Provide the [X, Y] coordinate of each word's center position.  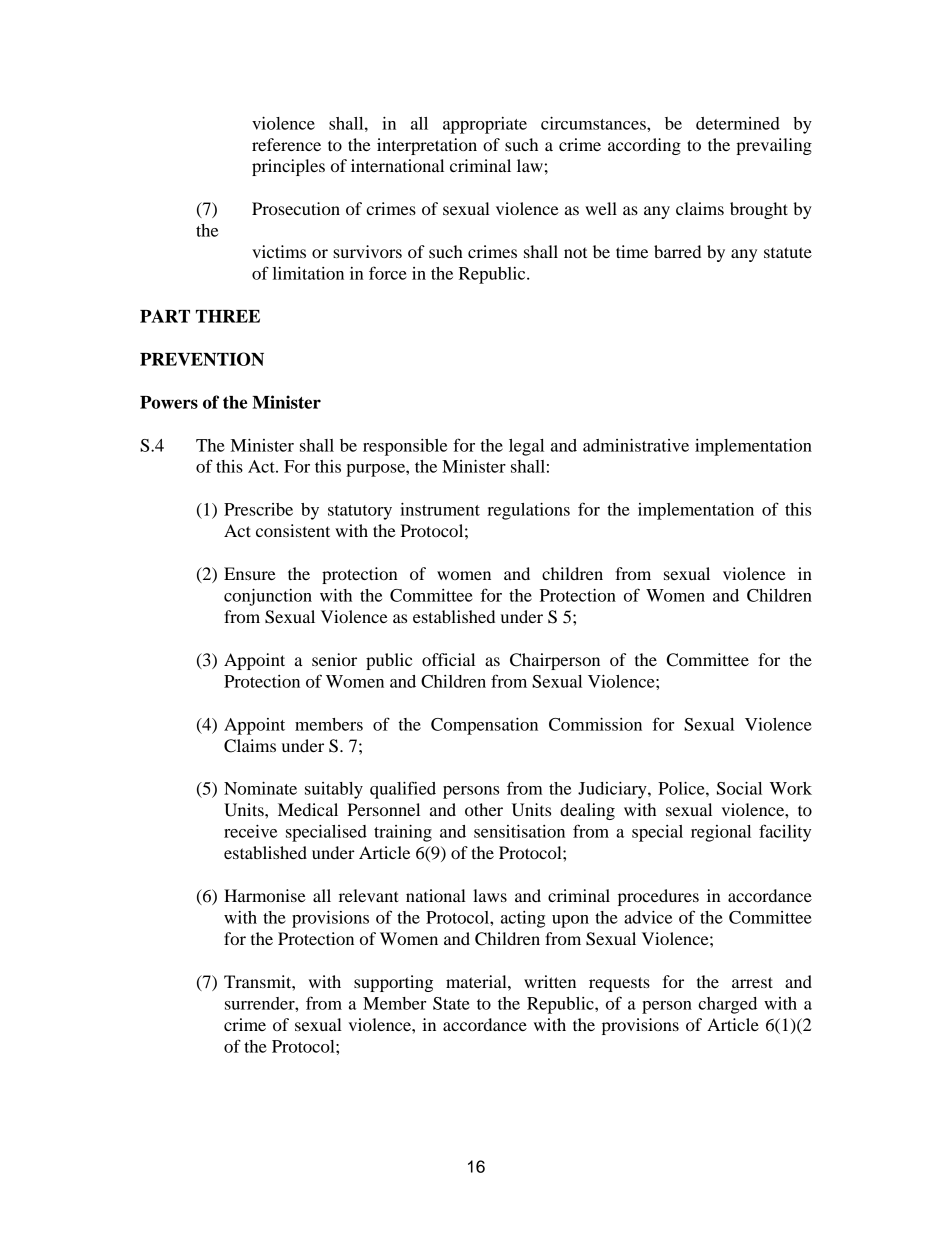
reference [286, 144]
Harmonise [265, 895]
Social [739, 788]
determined [738, 123]
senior [334, 659]
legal [526, 447]
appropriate [485, 125]
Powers [169, 402]
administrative [636, 445]
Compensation [484, 726]
